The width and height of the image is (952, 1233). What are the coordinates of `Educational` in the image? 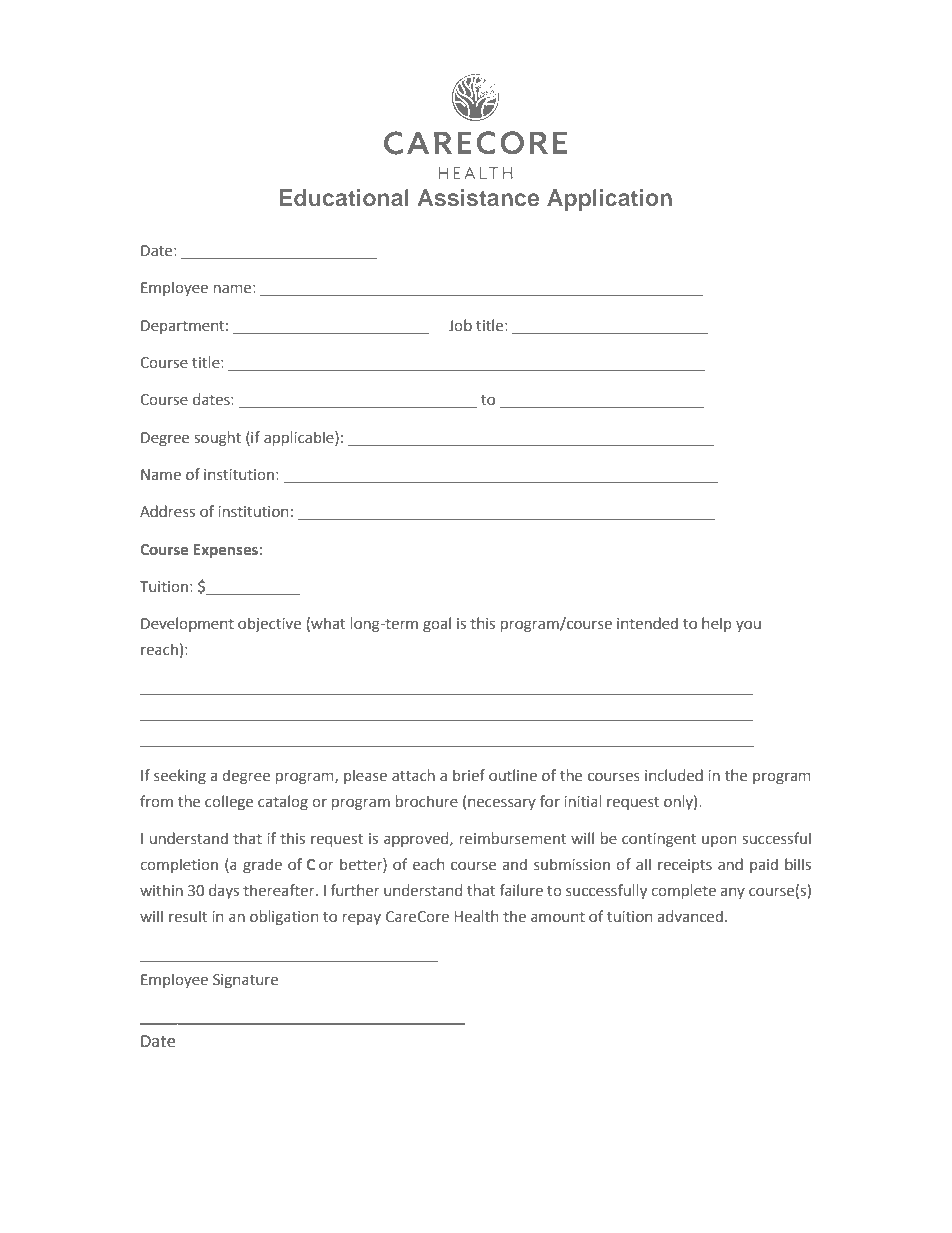 It's located at (344, 197).
